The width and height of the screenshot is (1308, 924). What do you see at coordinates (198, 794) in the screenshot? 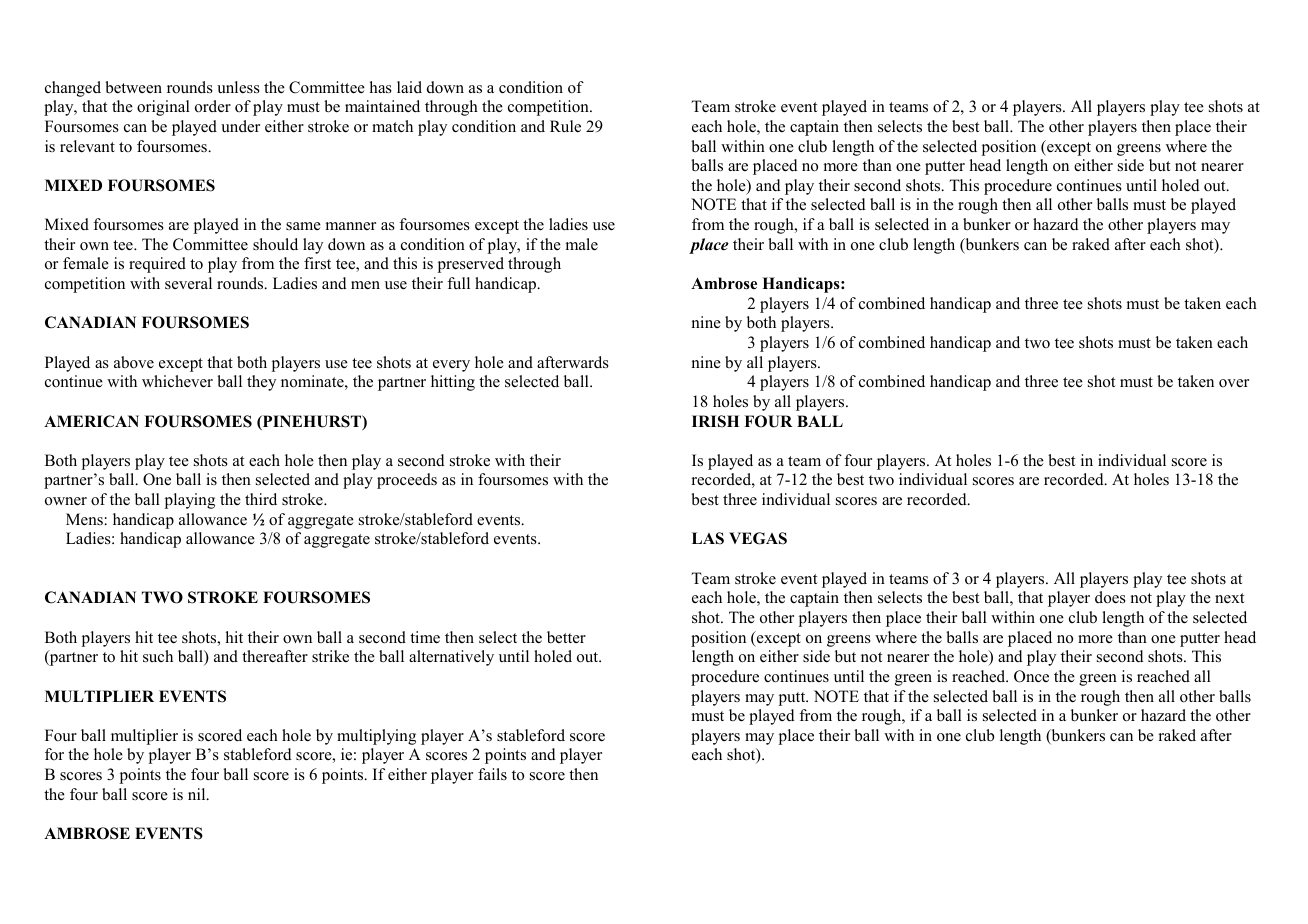
I see `nil` at bounding box center [198, 794].
